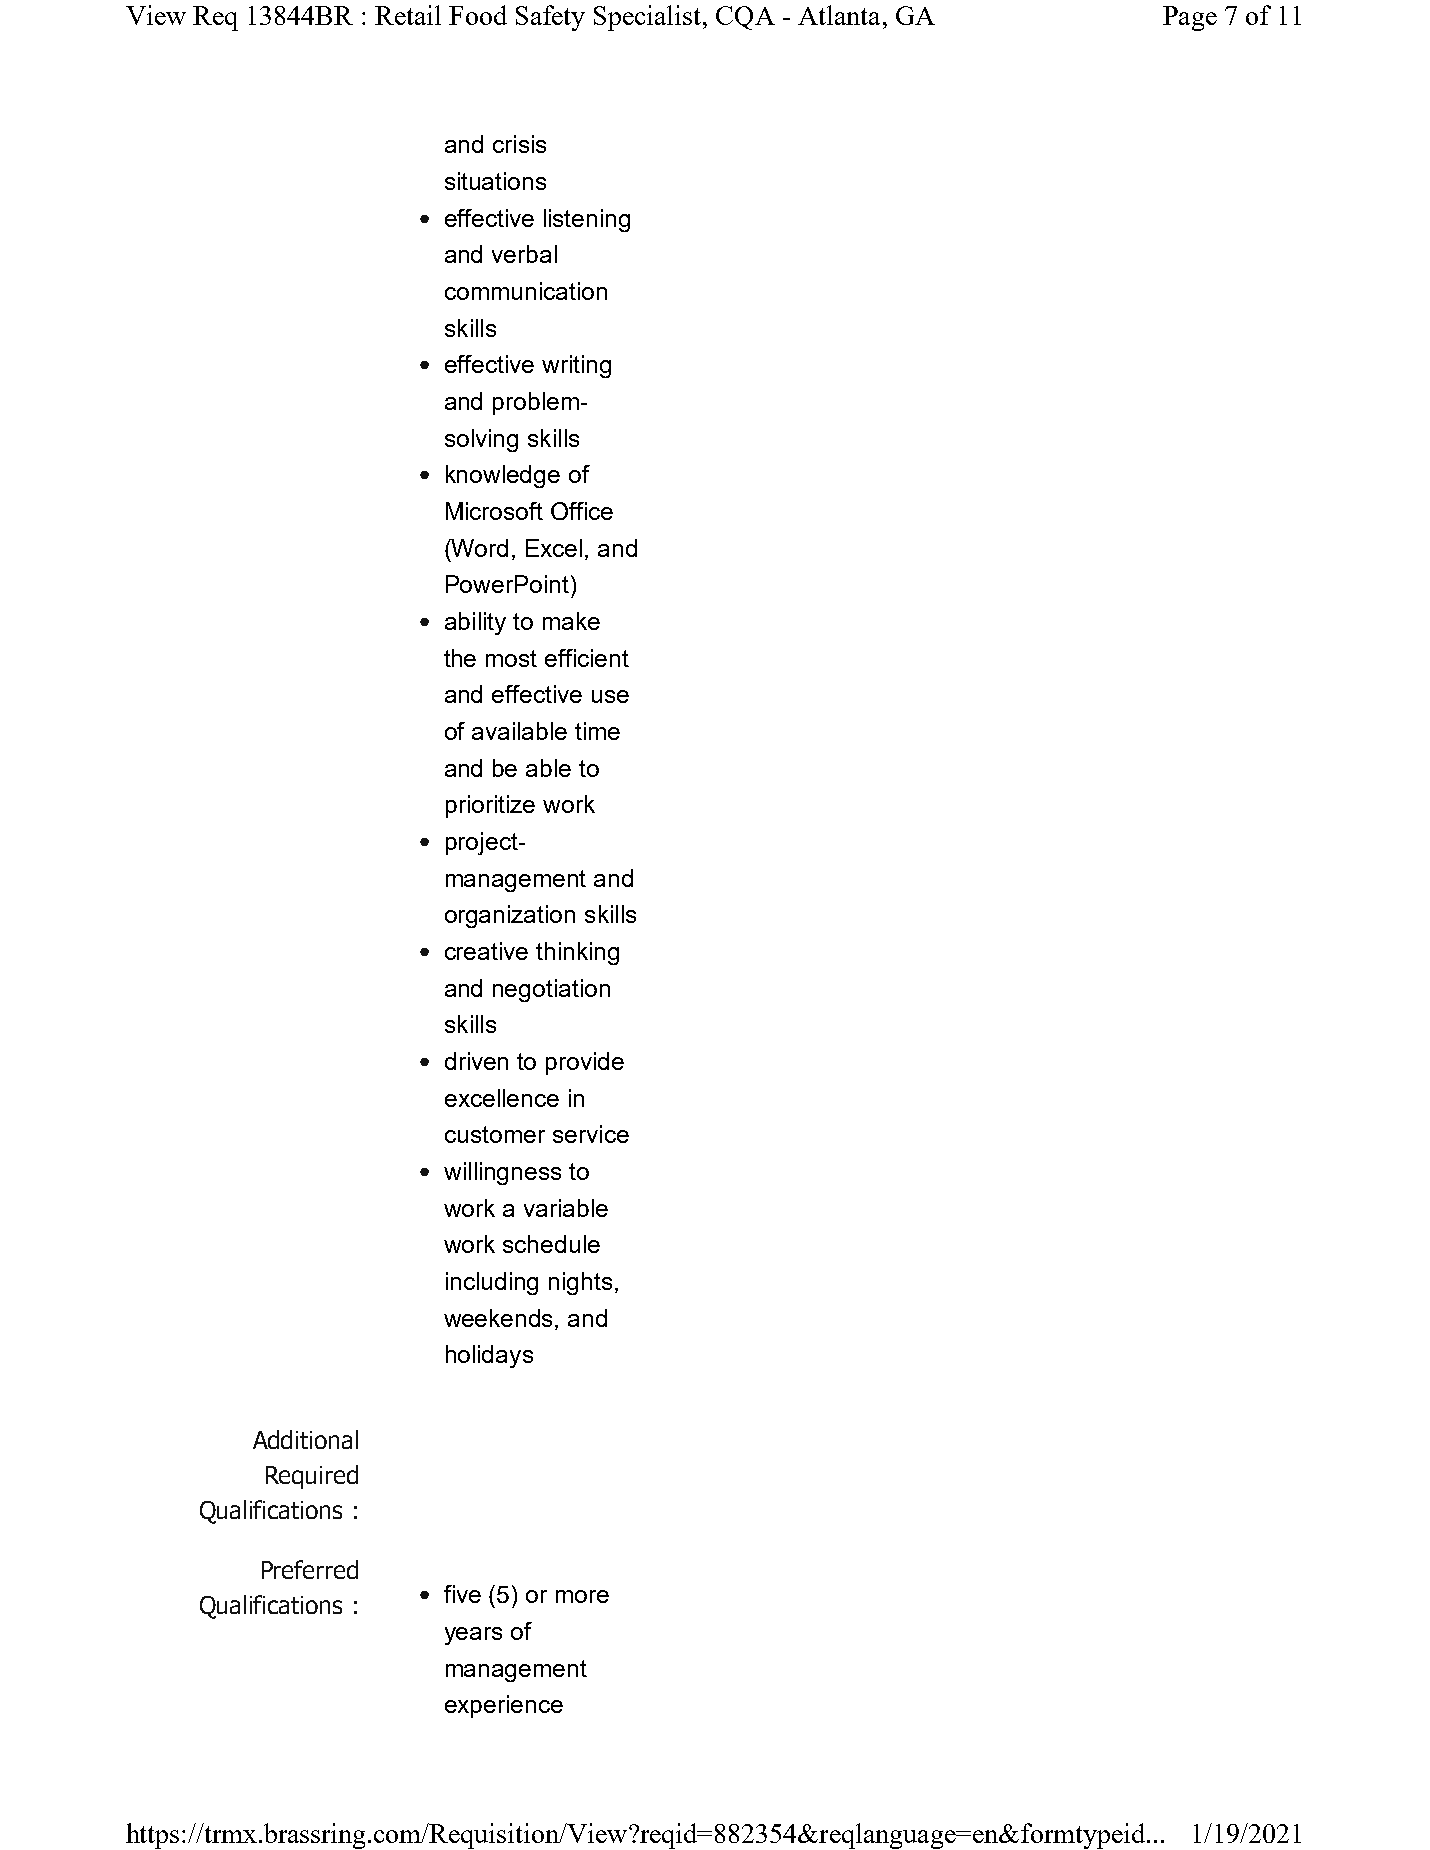  What do you see at coordinates (610, 696) in the document?
I see `use` at bounding box center [610, 696].
